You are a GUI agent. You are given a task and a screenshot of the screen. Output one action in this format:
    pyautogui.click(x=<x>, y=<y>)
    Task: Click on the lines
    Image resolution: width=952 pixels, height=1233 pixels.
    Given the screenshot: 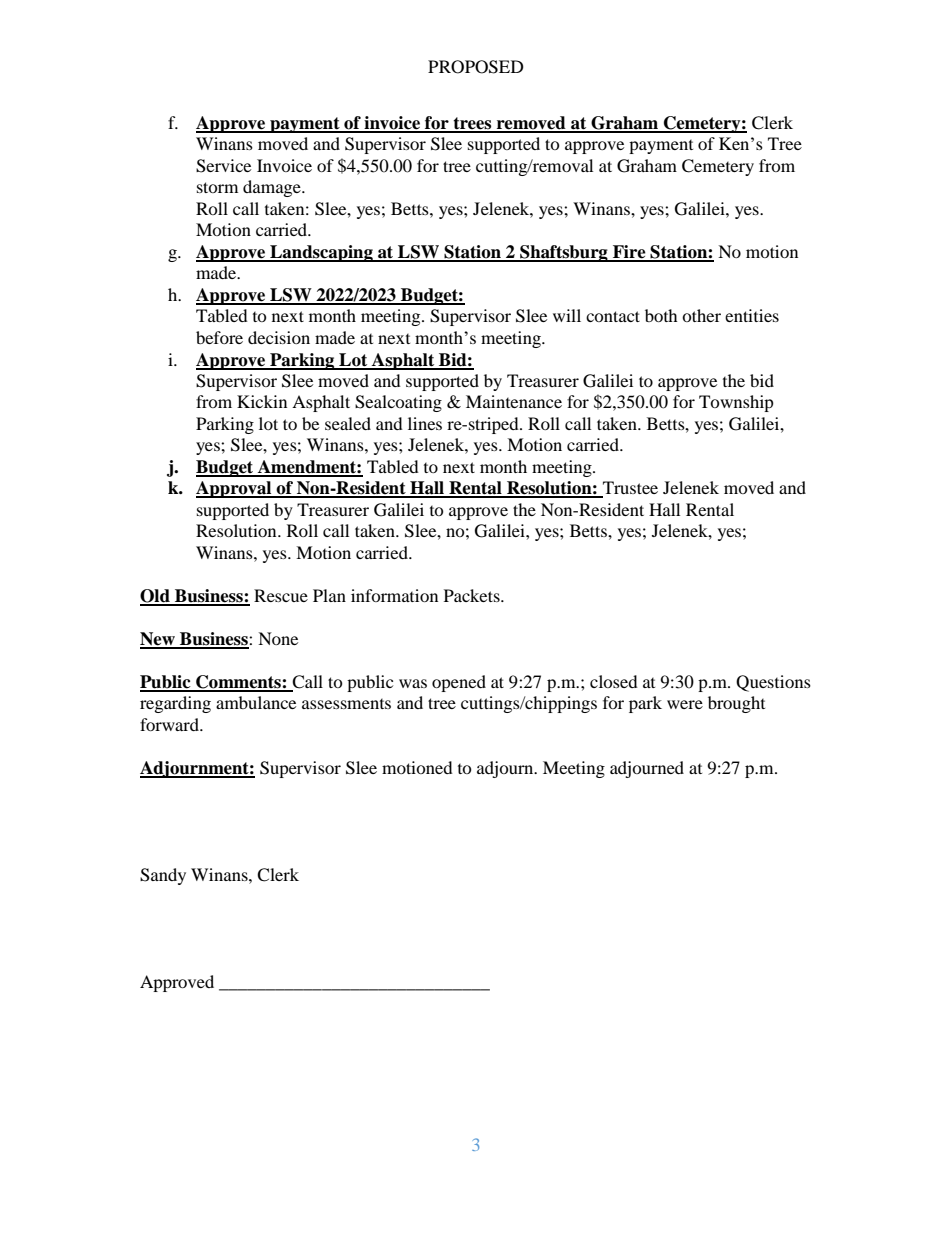 What is the action you would take?
    pyautogui.click(x=425, y=423)
